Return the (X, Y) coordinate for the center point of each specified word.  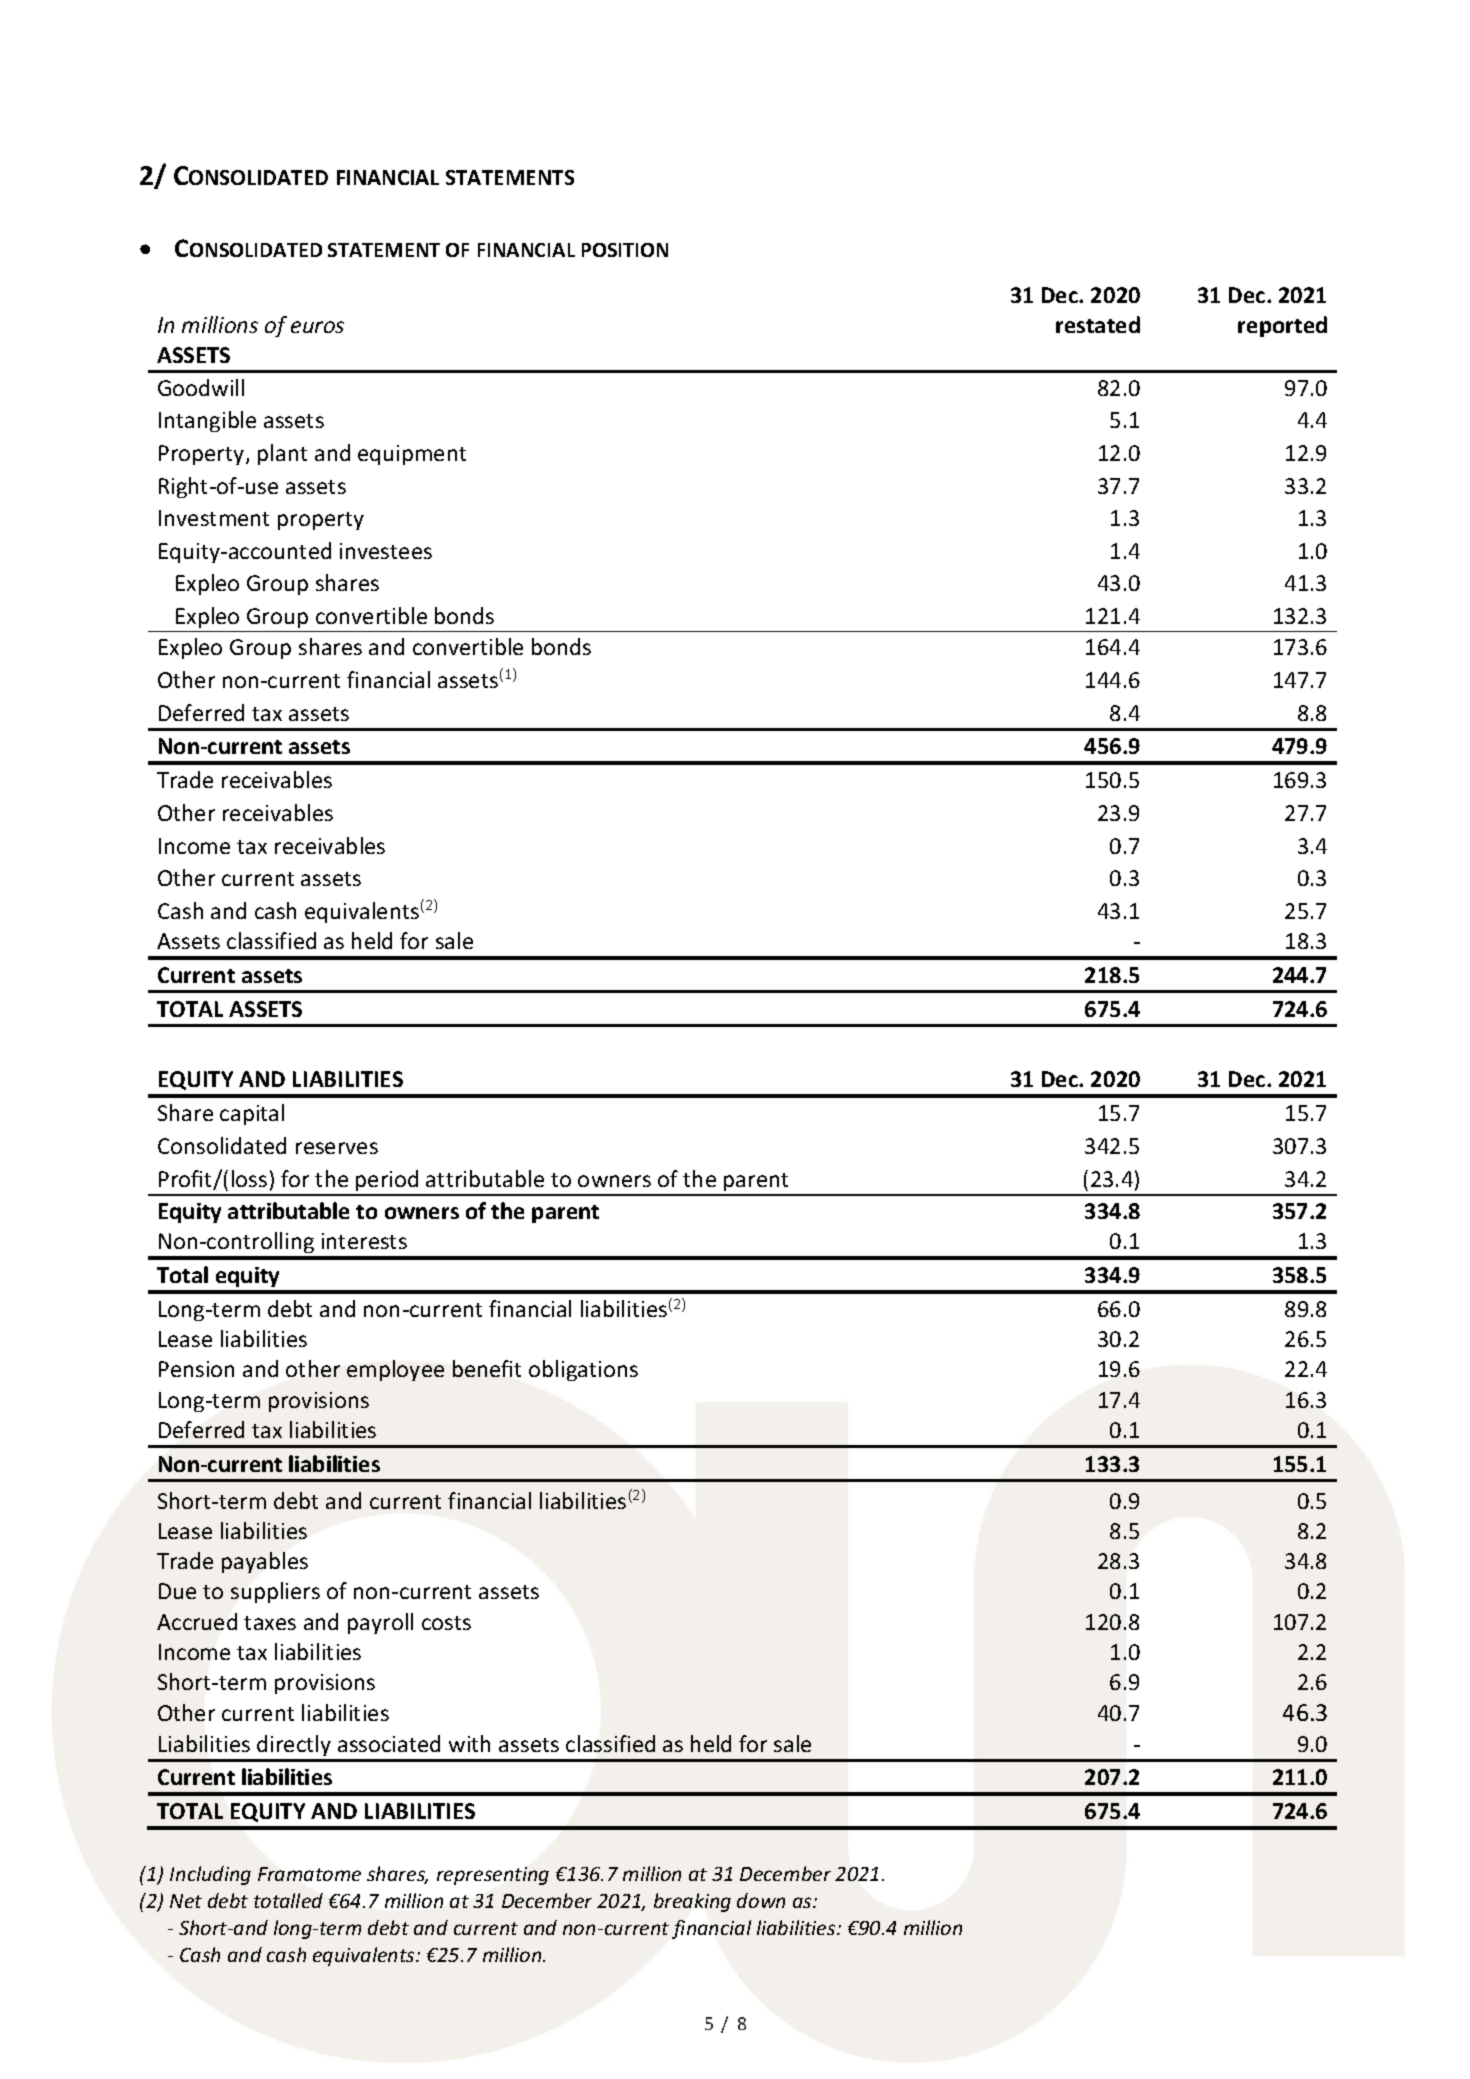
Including (210, 1875)
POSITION (625, 250)
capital (252, 1114)
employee (395, 1370)
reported (1282, 326)
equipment (412, 455)
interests (364, 1241)
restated (1098, 324)
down (761, 1900)
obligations (583, 1370)
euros (317, 327)
